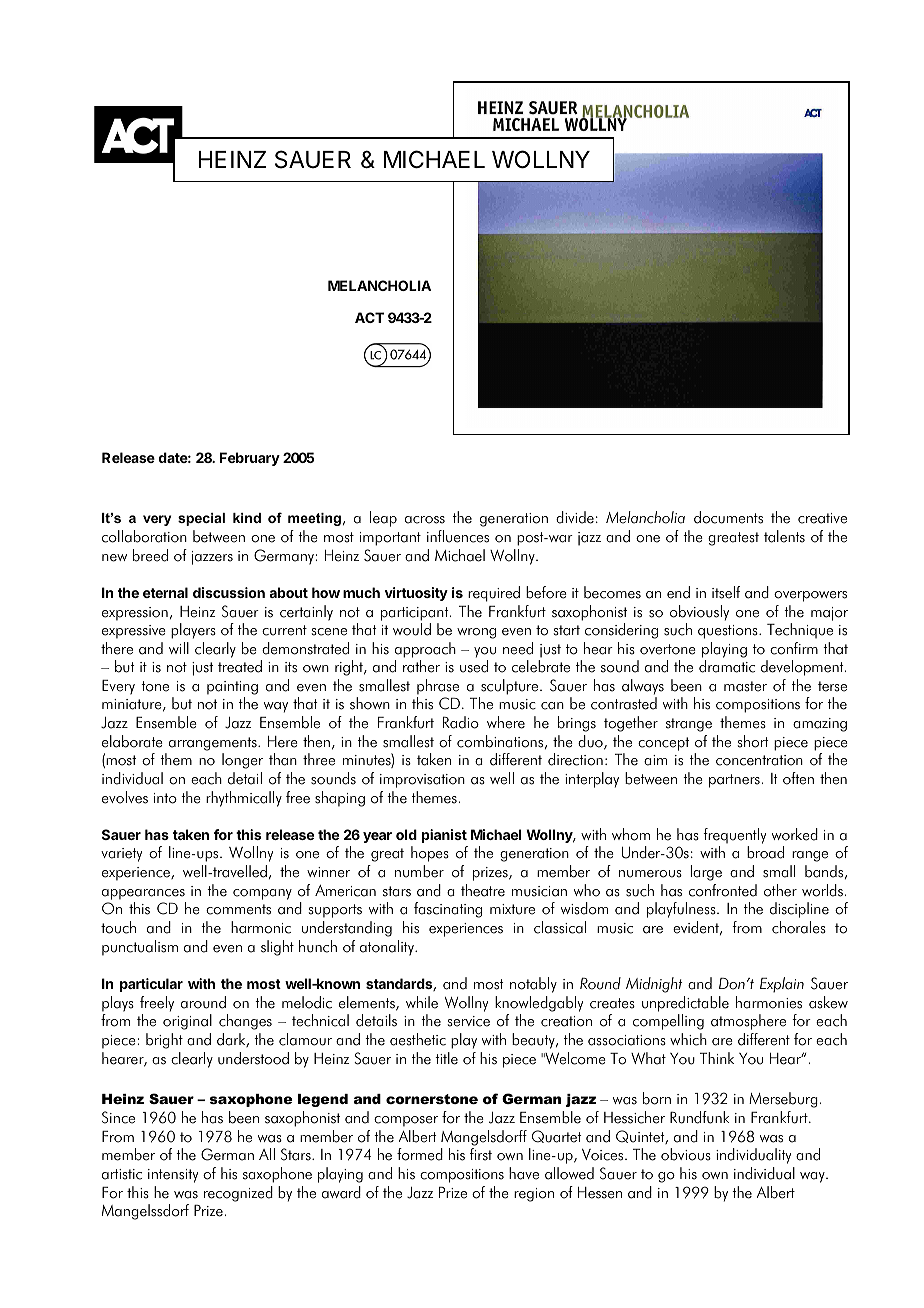  I want to click on comments, so click(238, 909).
